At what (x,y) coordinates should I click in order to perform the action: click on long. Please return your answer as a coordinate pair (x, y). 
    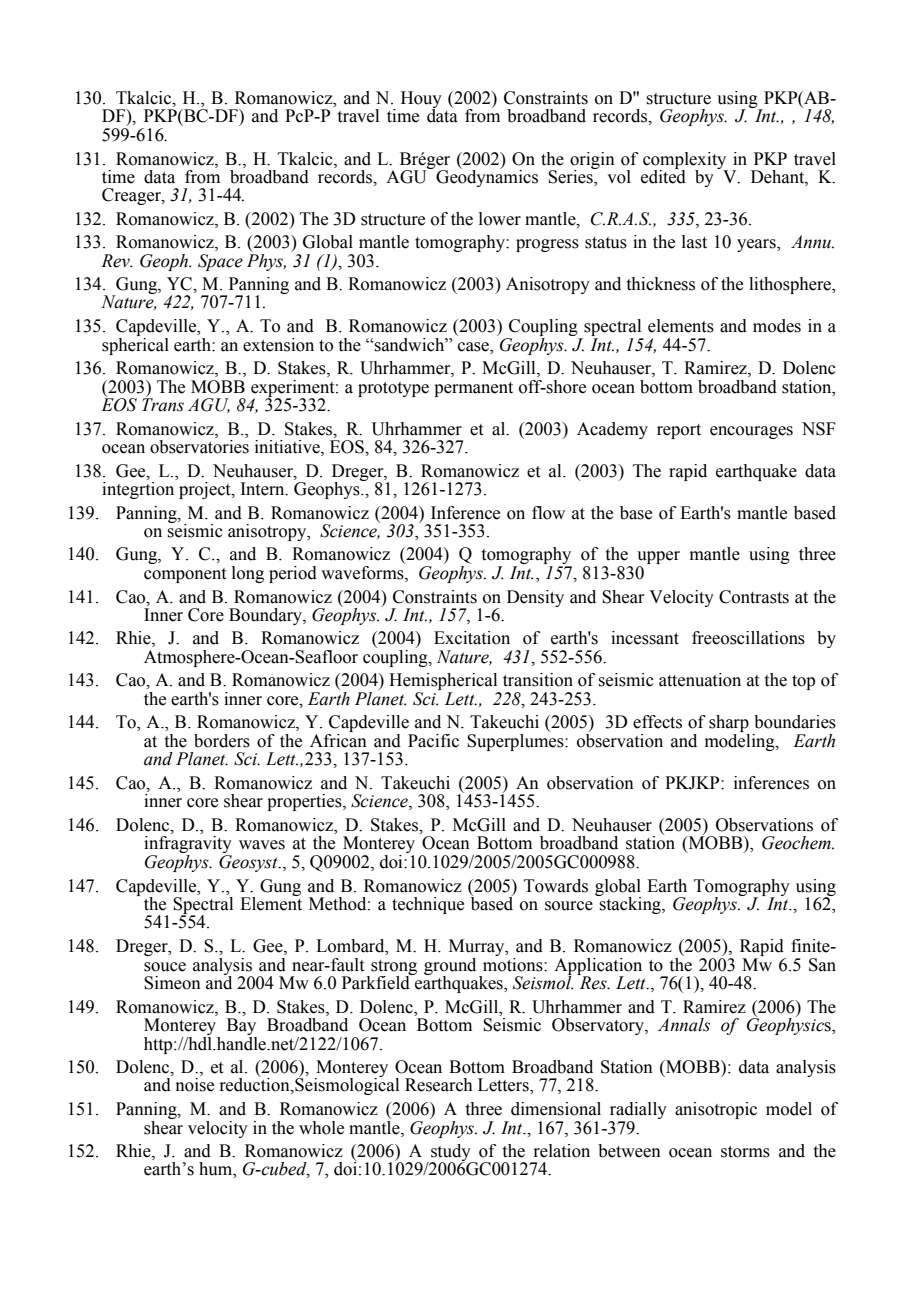
    Looking at the image, I should click on (248, 574).
